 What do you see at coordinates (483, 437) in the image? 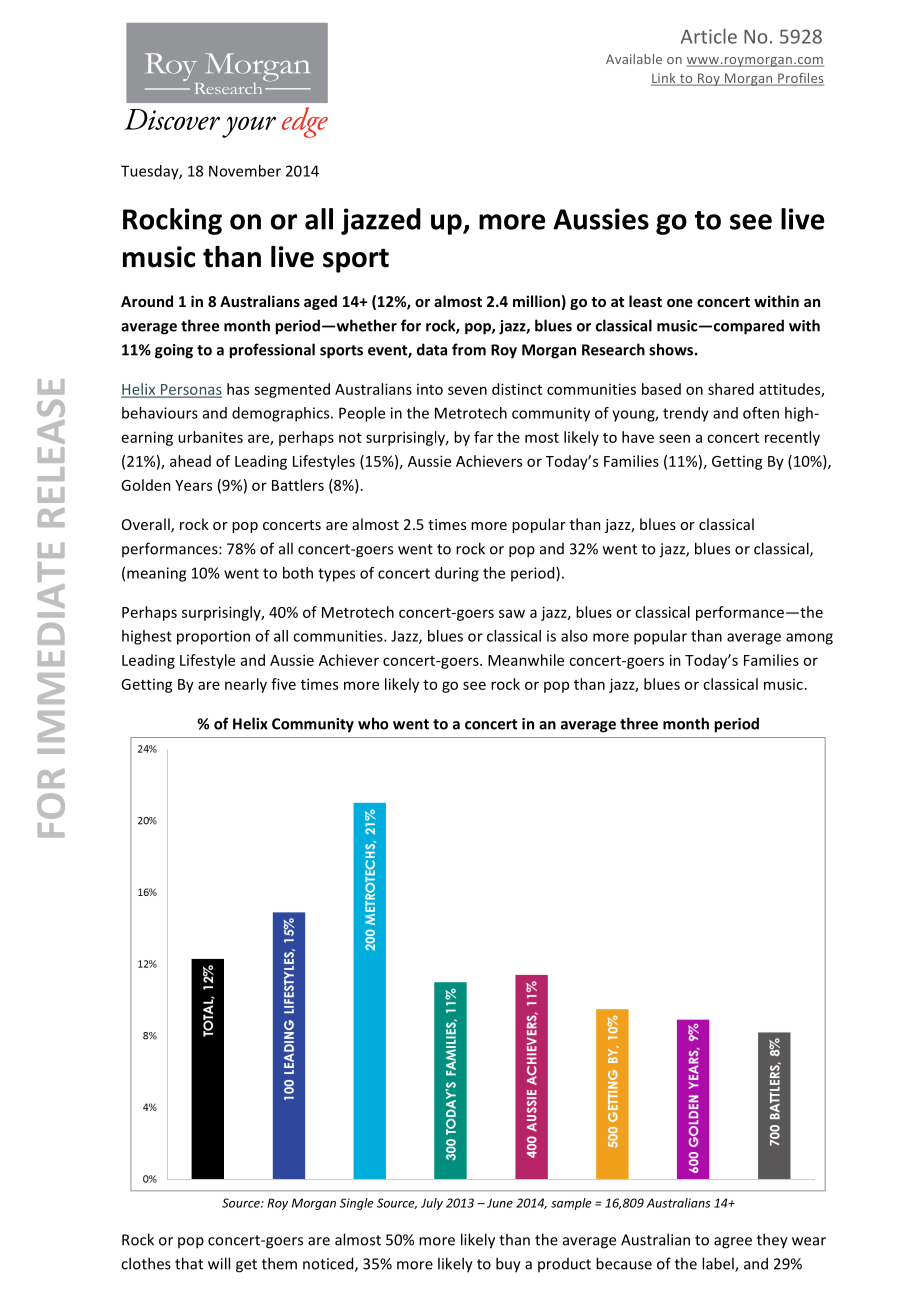
I see `far` at bounding box center [483, 437].
